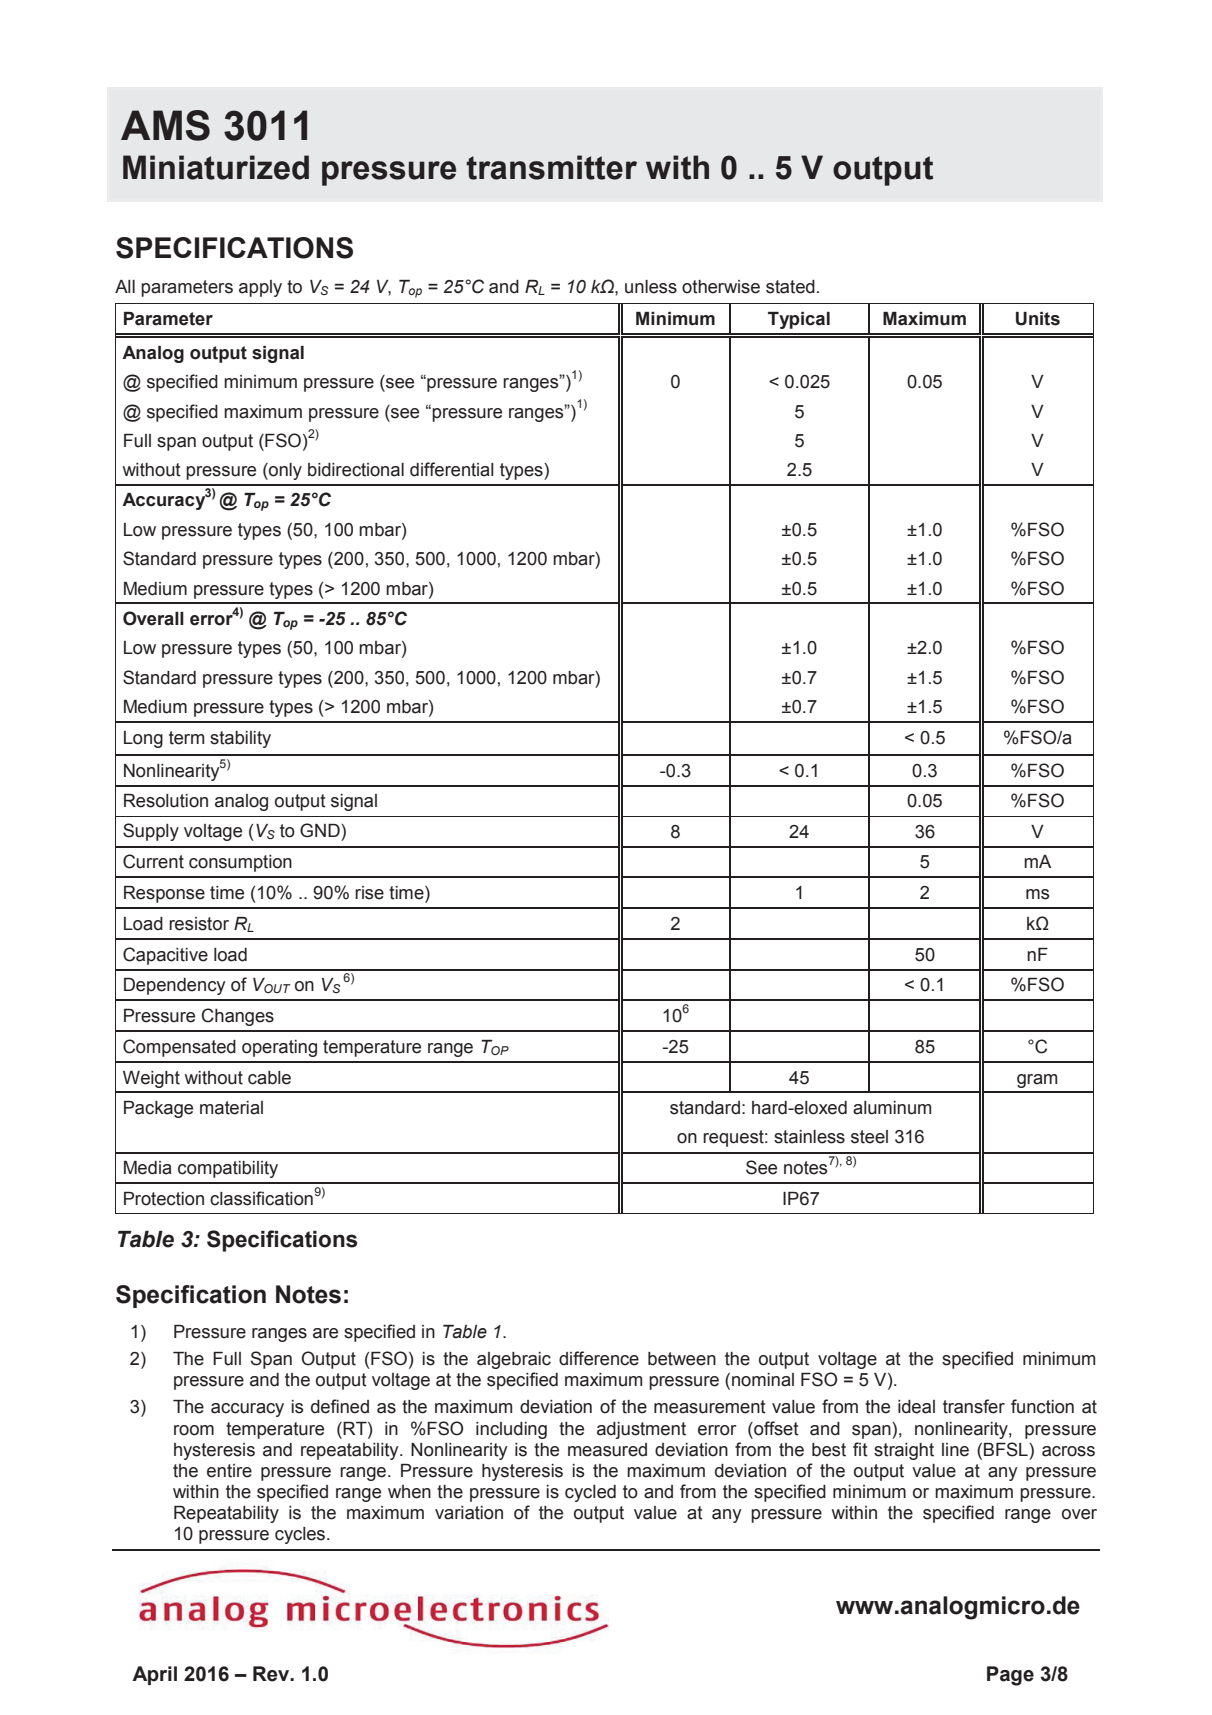 The image size is (1212, 1715). I want to click on rise, so click(369, 893).
